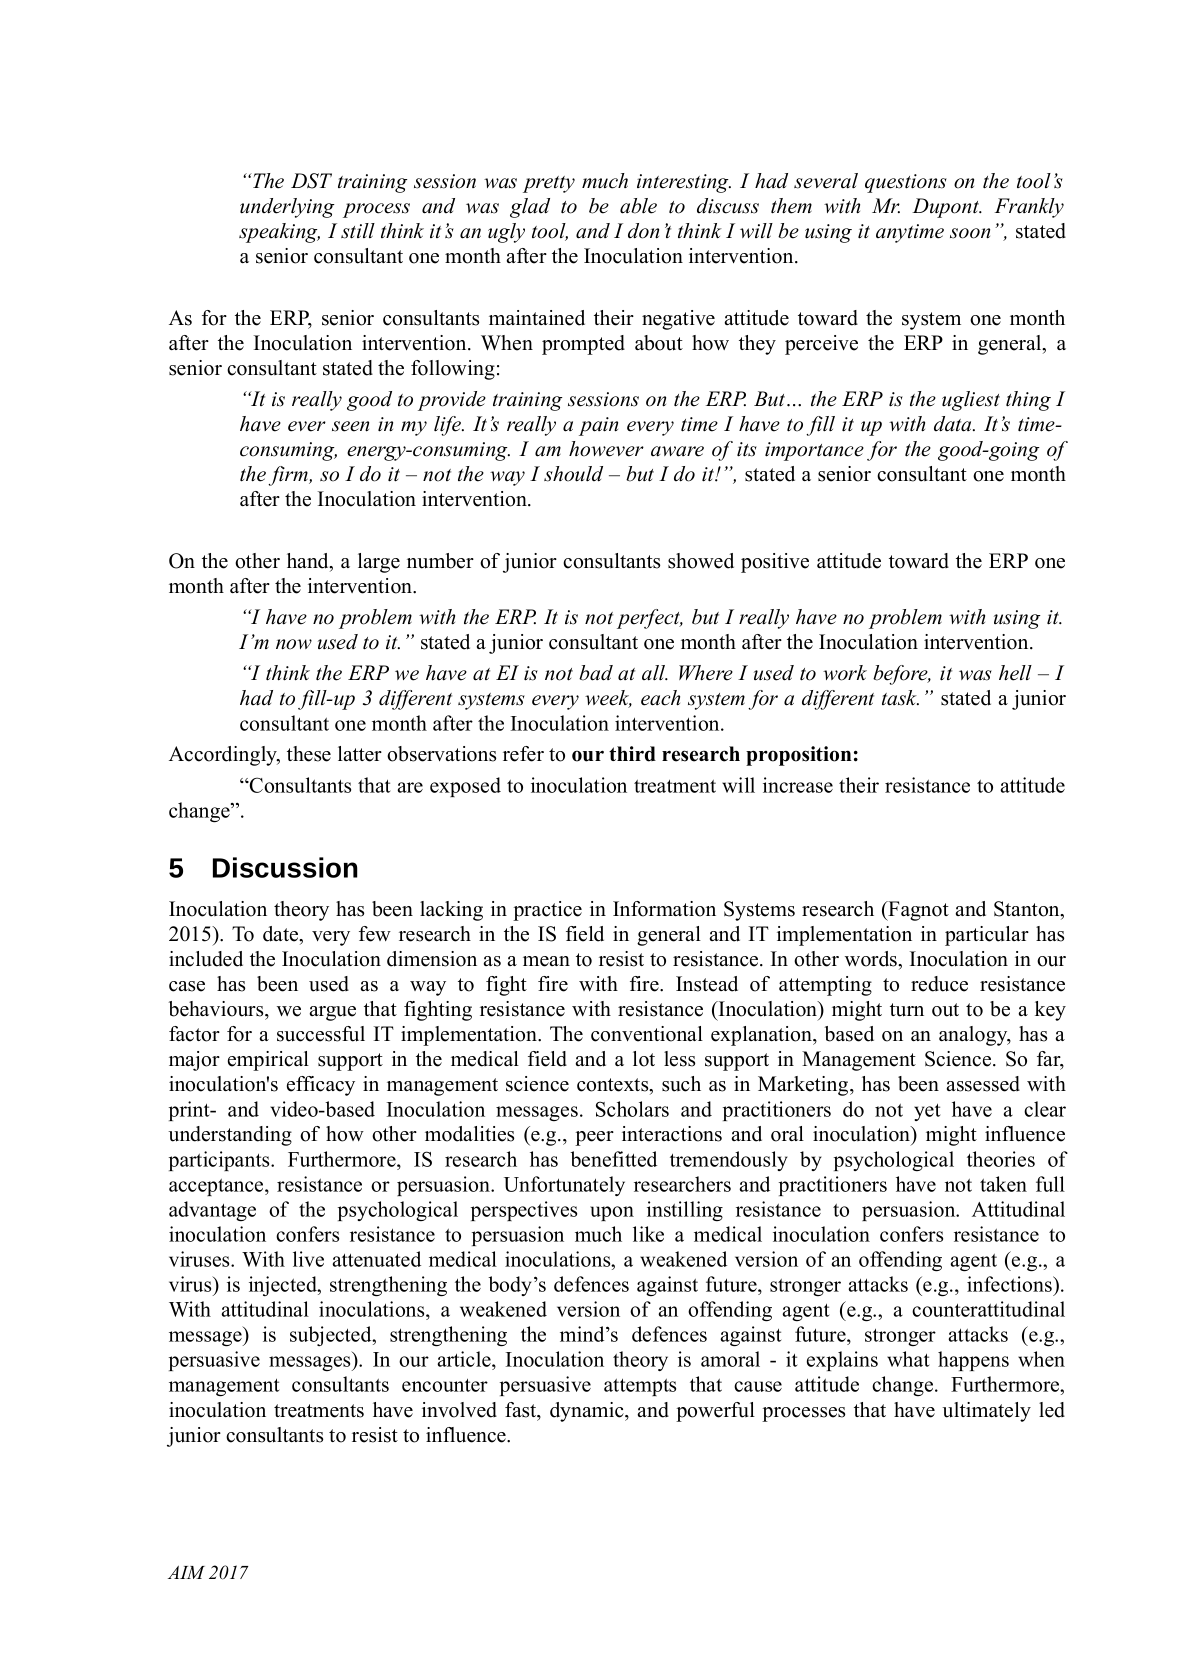 The height and width of the document is (1667, 1178). What do you see at coordinates (186, 1572) in the document?
I see `AIM` at bounding box center [186, 1572].
